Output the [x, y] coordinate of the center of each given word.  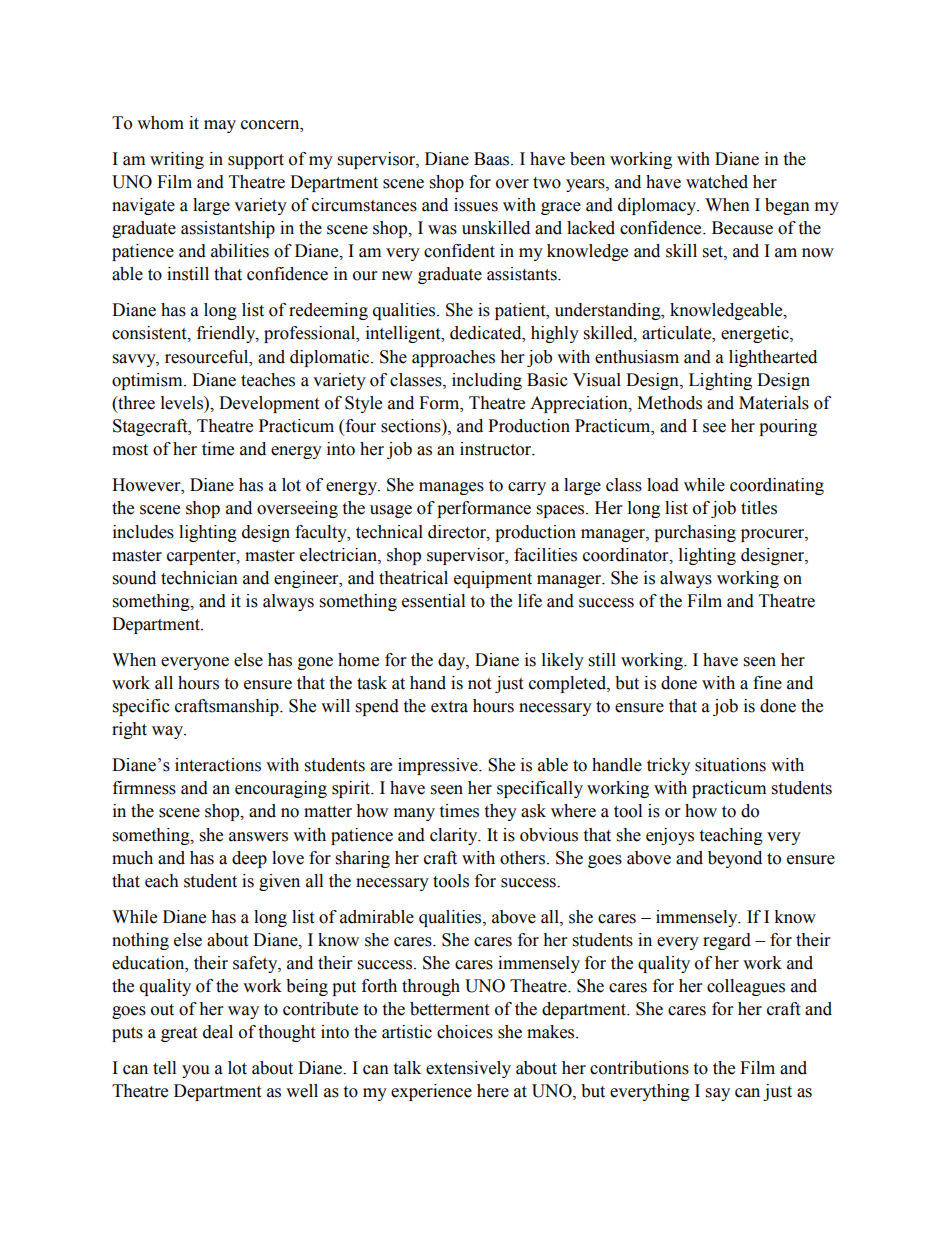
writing [177, 160]
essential [433, 601]
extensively [468, 1069]
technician [199, 578]
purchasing [695, 533]
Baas [493, 159]
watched [717, 182]
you [196, 1071]
